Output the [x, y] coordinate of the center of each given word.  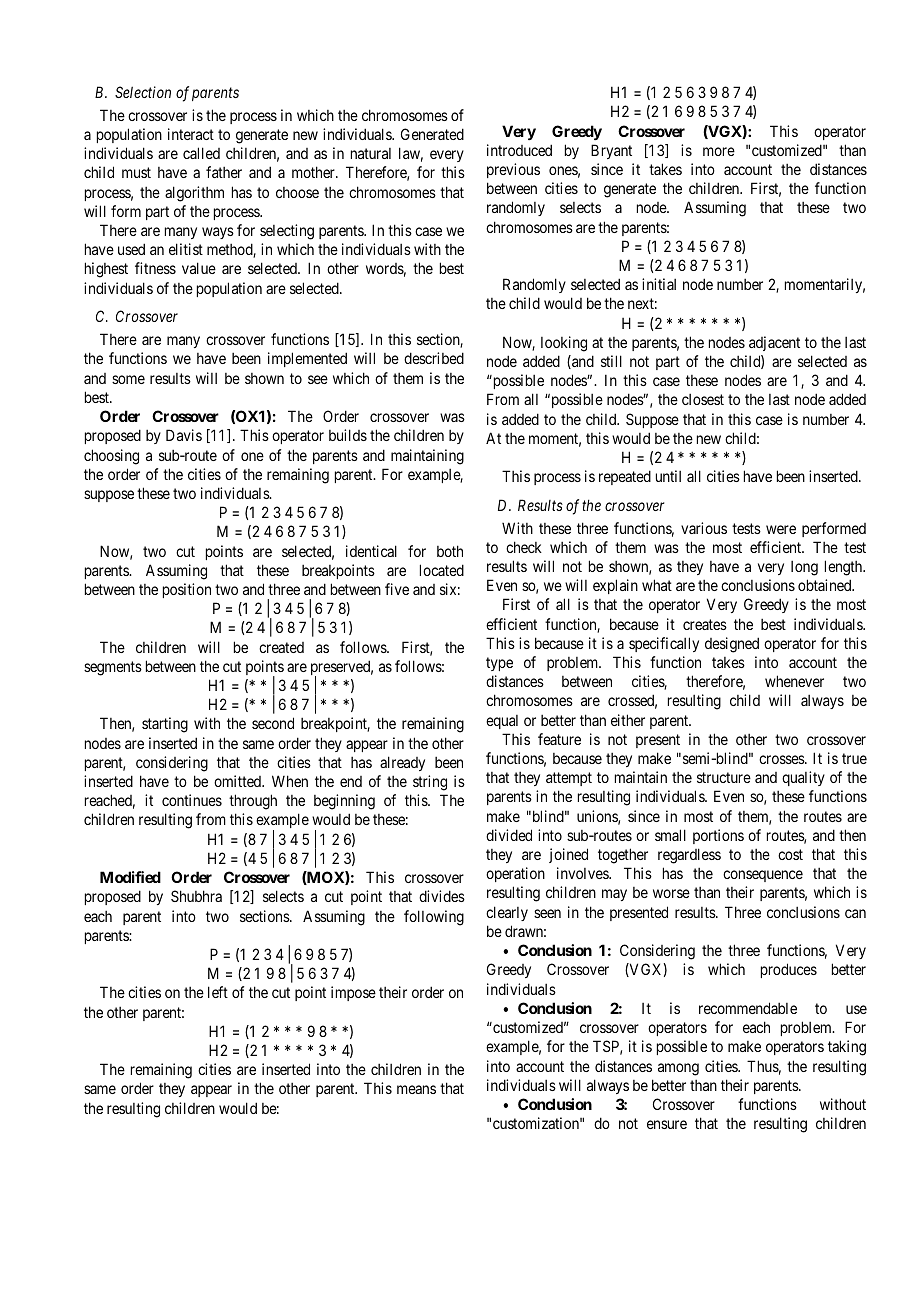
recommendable [748, 1008]
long [804, 568]
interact [191, 134]
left [218, 992]
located [442, 570]
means [416, 1089]
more [719, 151]
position [187, 590]
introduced [519, 150]
